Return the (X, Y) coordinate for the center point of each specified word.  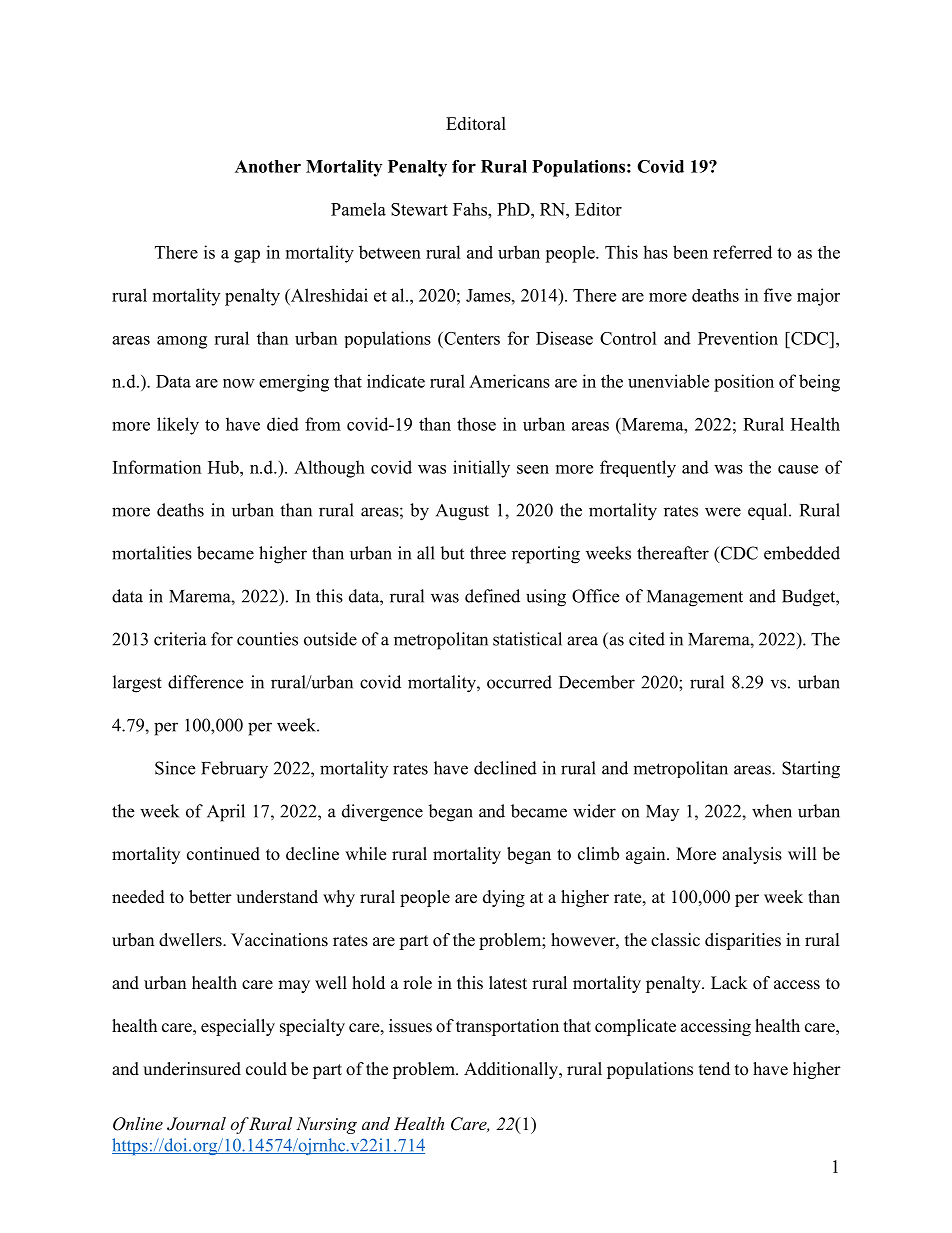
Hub (224, 467)
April (226, 813)
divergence (382, 813)
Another (268, 166)
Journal (196, 1124)
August (462, 512)
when (772, 811)
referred (742, 252)
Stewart (419, 209)
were (723, 512)
